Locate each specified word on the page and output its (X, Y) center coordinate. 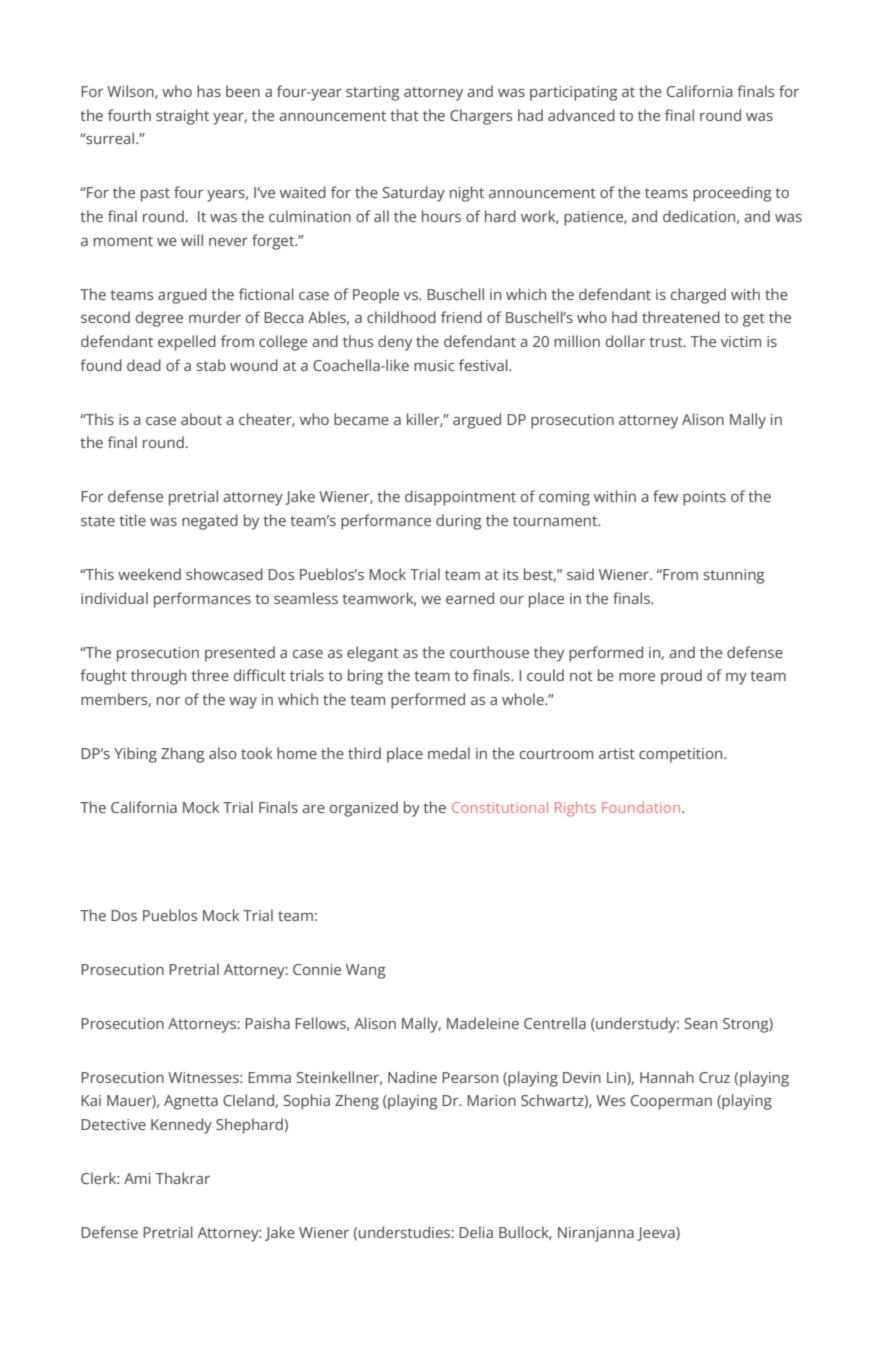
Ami (137, 1178)
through (158, 677)
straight (182, 117)
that (404, 115)
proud (681, 677)
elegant (373, 654)
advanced (581, 115)
